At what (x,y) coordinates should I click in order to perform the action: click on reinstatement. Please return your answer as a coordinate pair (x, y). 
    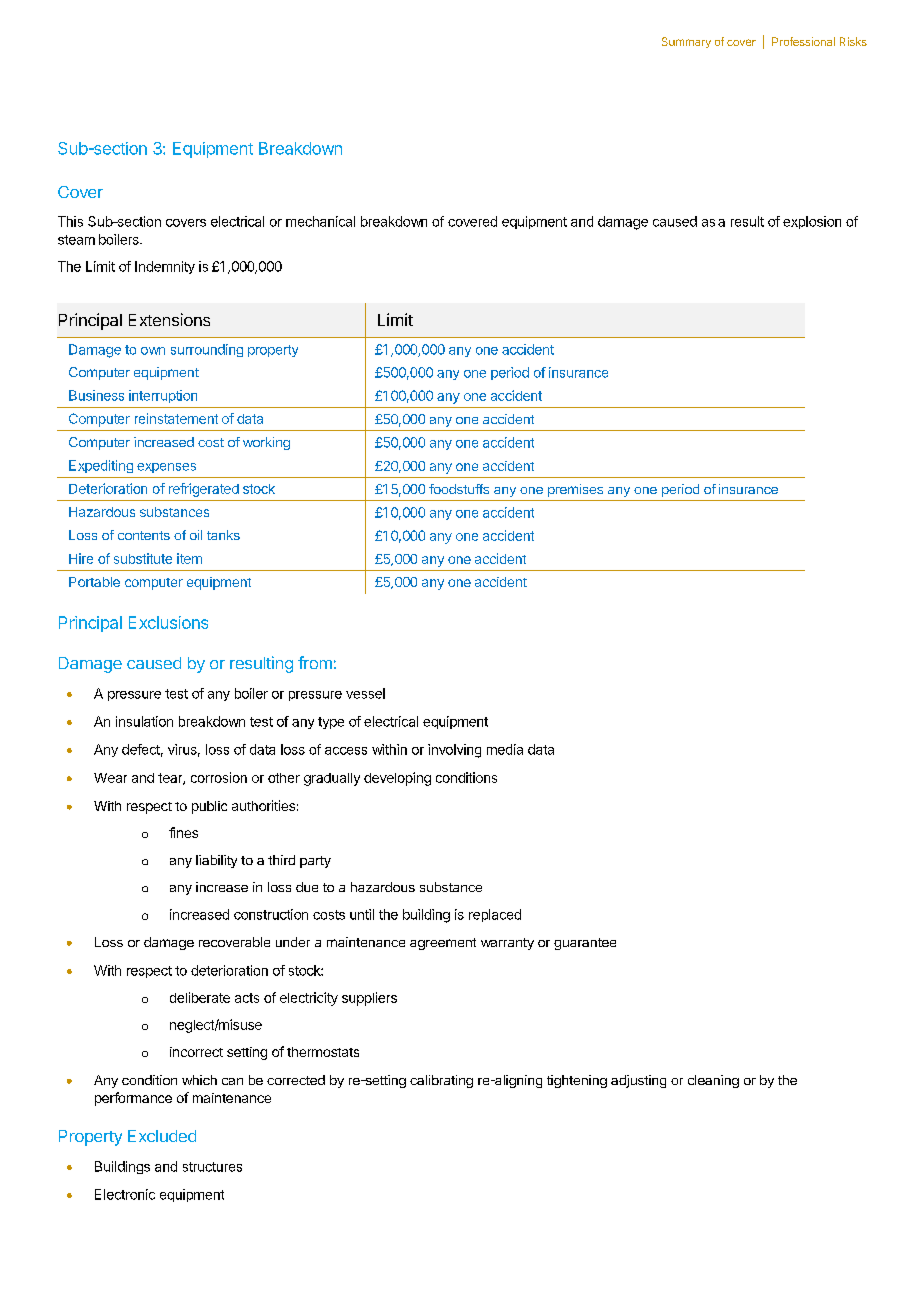
    Looking at the image, I should click on (176, 418).
